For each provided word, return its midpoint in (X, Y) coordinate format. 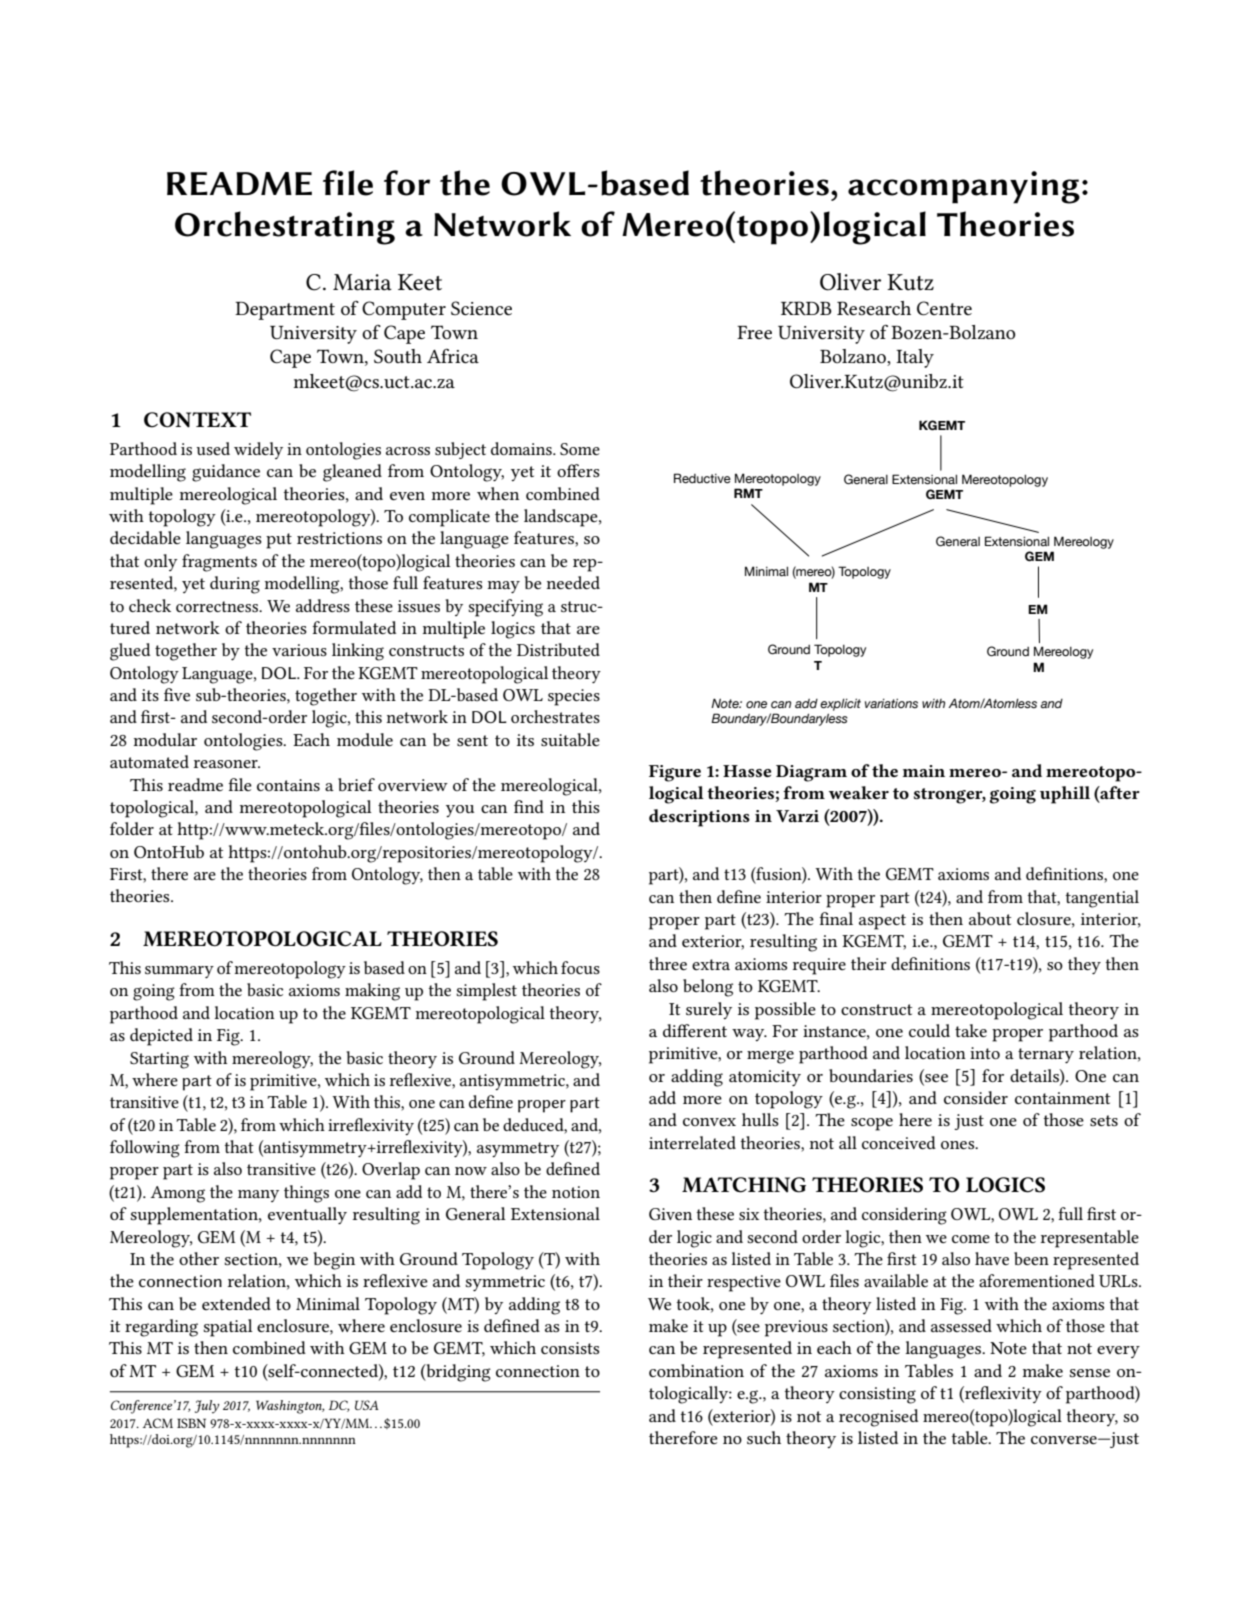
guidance (226, 473)
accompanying (964, 187)
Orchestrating (285, 228)
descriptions (699, 818)
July (207, 1407)
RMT (748, 493)
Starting (159, 1060)
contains (288, 785)
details (1035, 1075)
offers (578, 470)
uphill (1065, 795)
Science (481, 308)
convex (709, 1122)
